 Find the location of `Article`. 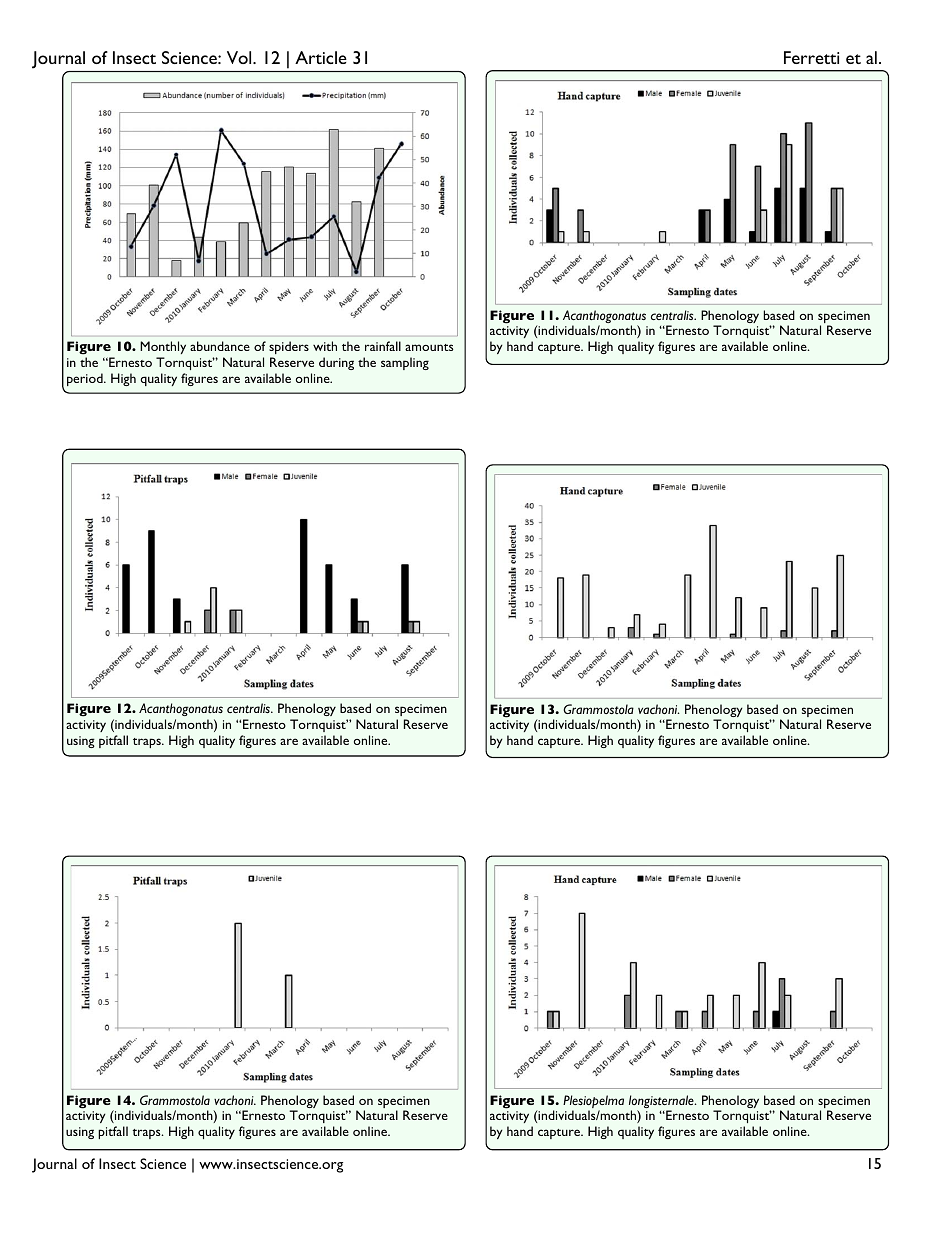

Article is located at coordinates (321, 57).
